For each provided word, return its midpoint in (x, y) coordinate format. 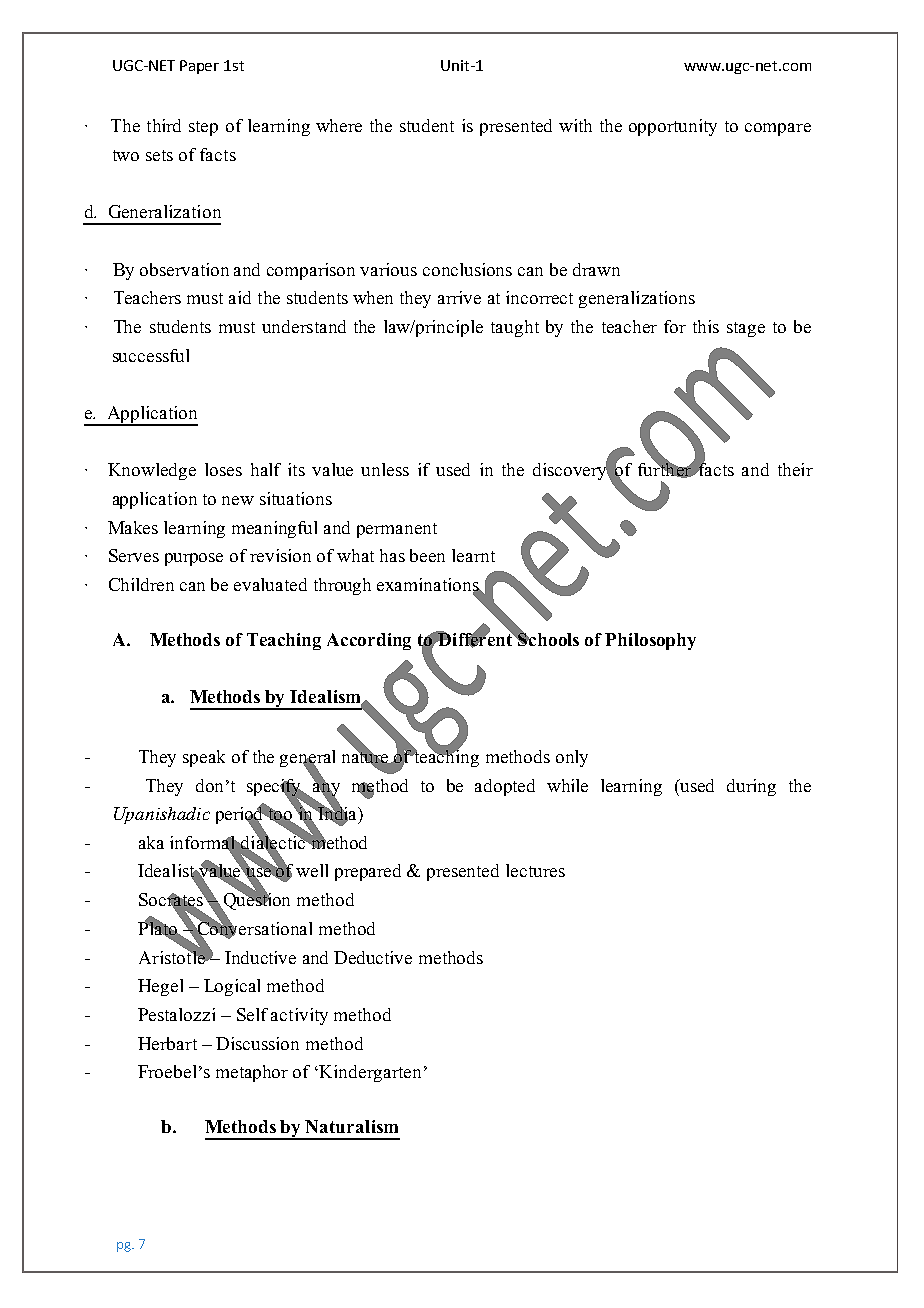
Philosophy (650, 641)
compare (778, 129)
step (203, 128)
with (575, 125)
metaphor (252, 1073)
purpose (194, 559)
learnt (473, 555)
